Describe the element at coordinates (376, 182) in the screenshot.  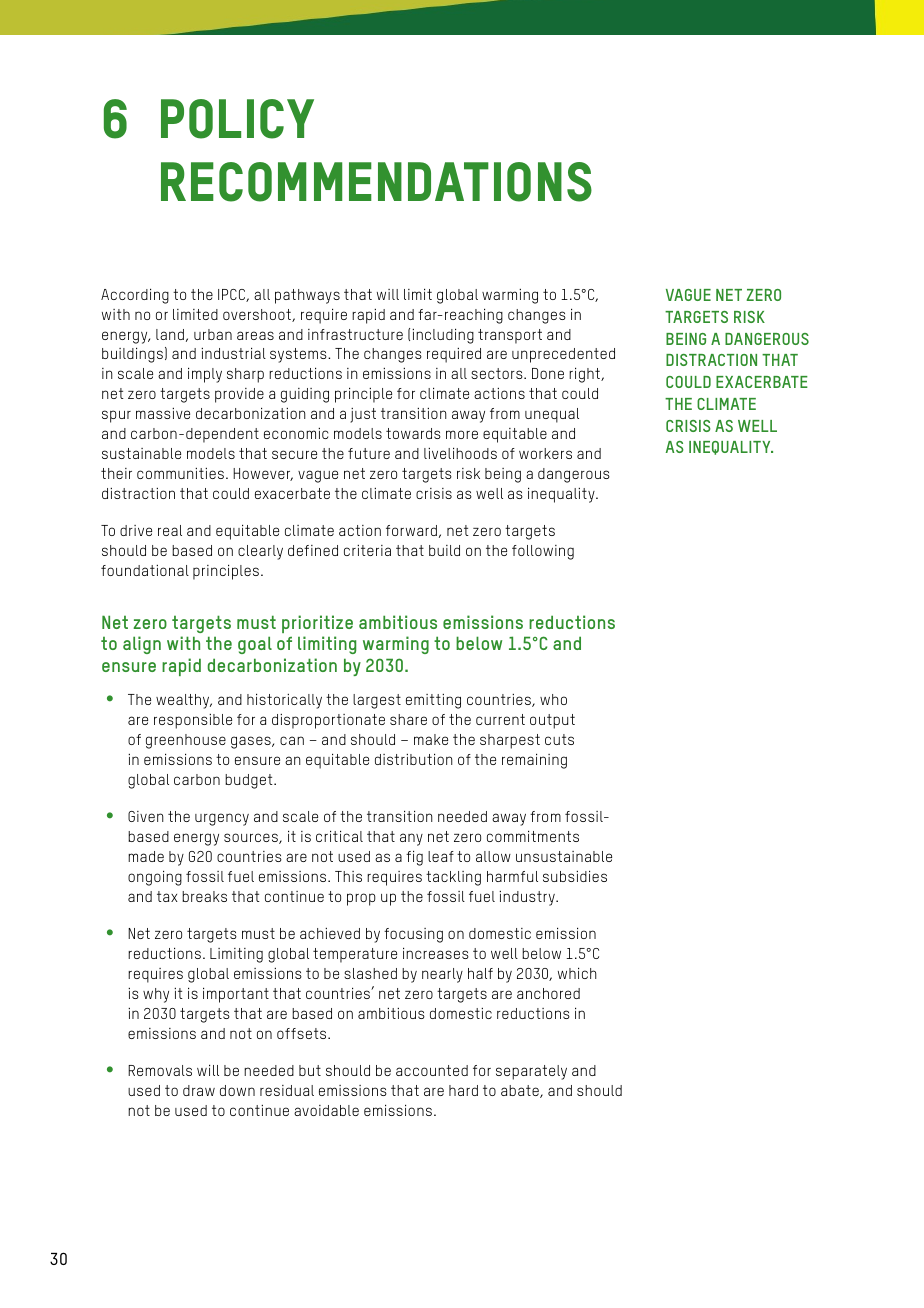
I see `RECOMMENDATIONS` at that location.
